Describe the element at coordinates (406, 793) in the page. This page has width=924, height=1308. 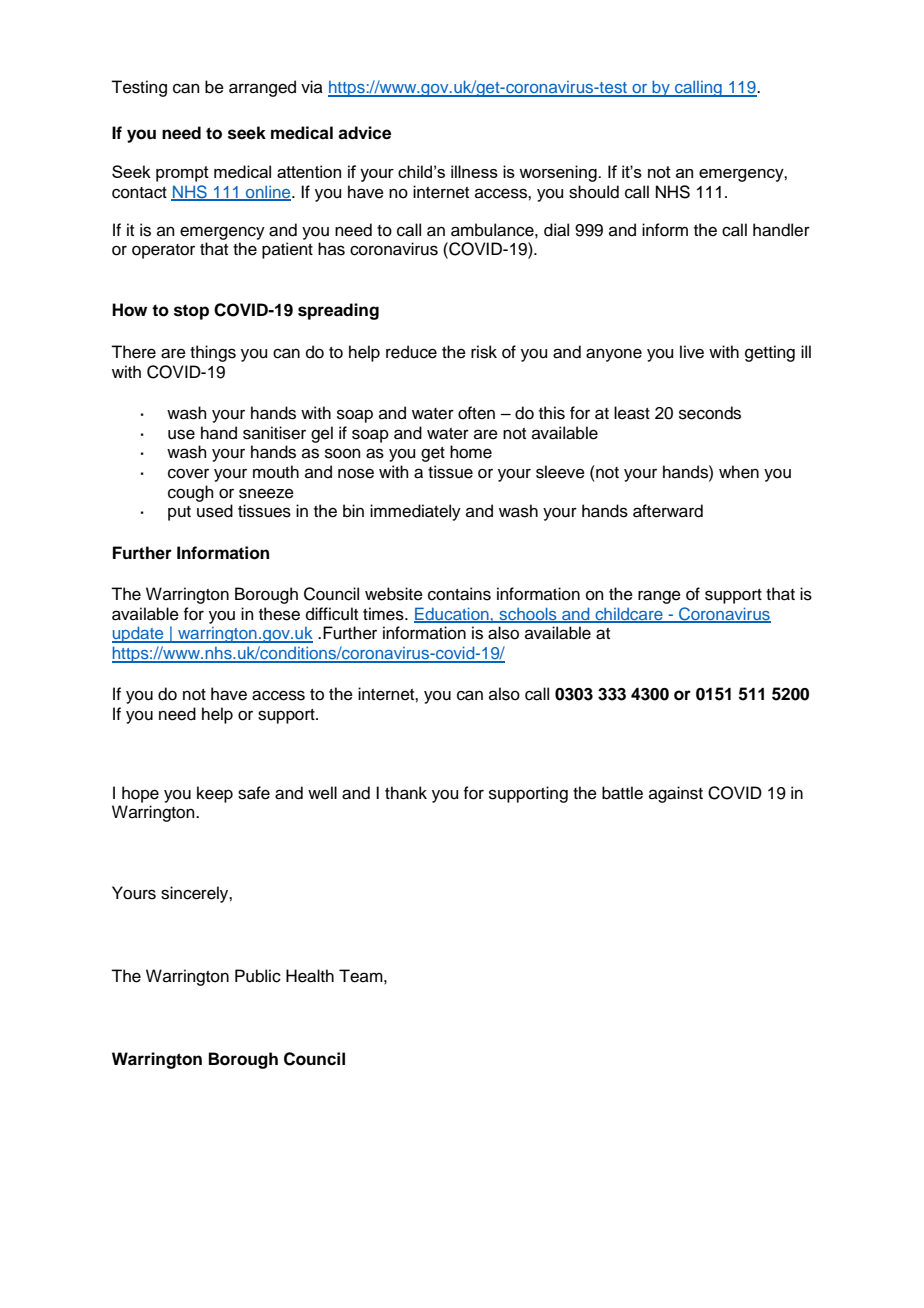
I see `thank` at that location.
